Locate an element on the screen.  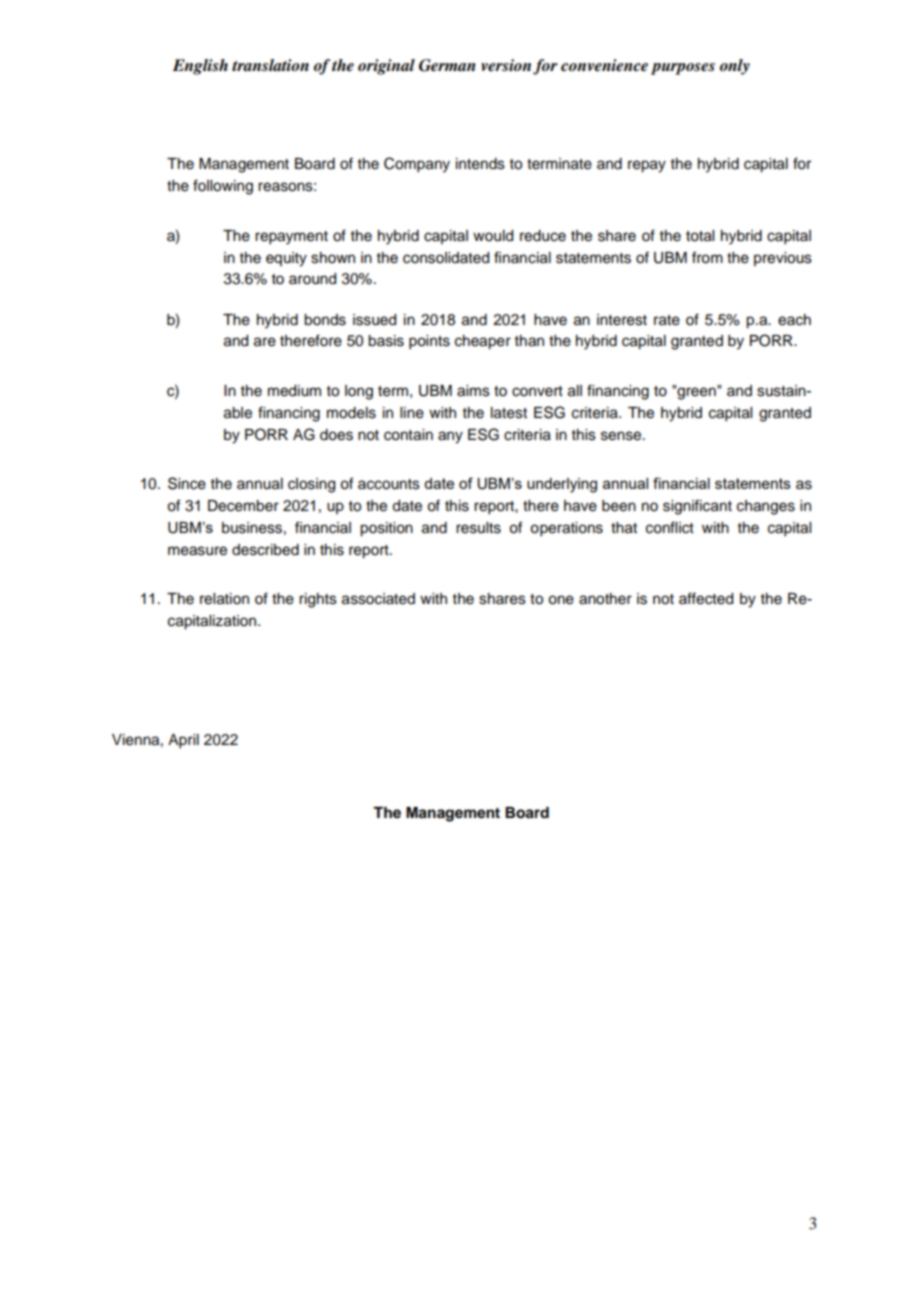
total is located at coordinates (700, 236).
